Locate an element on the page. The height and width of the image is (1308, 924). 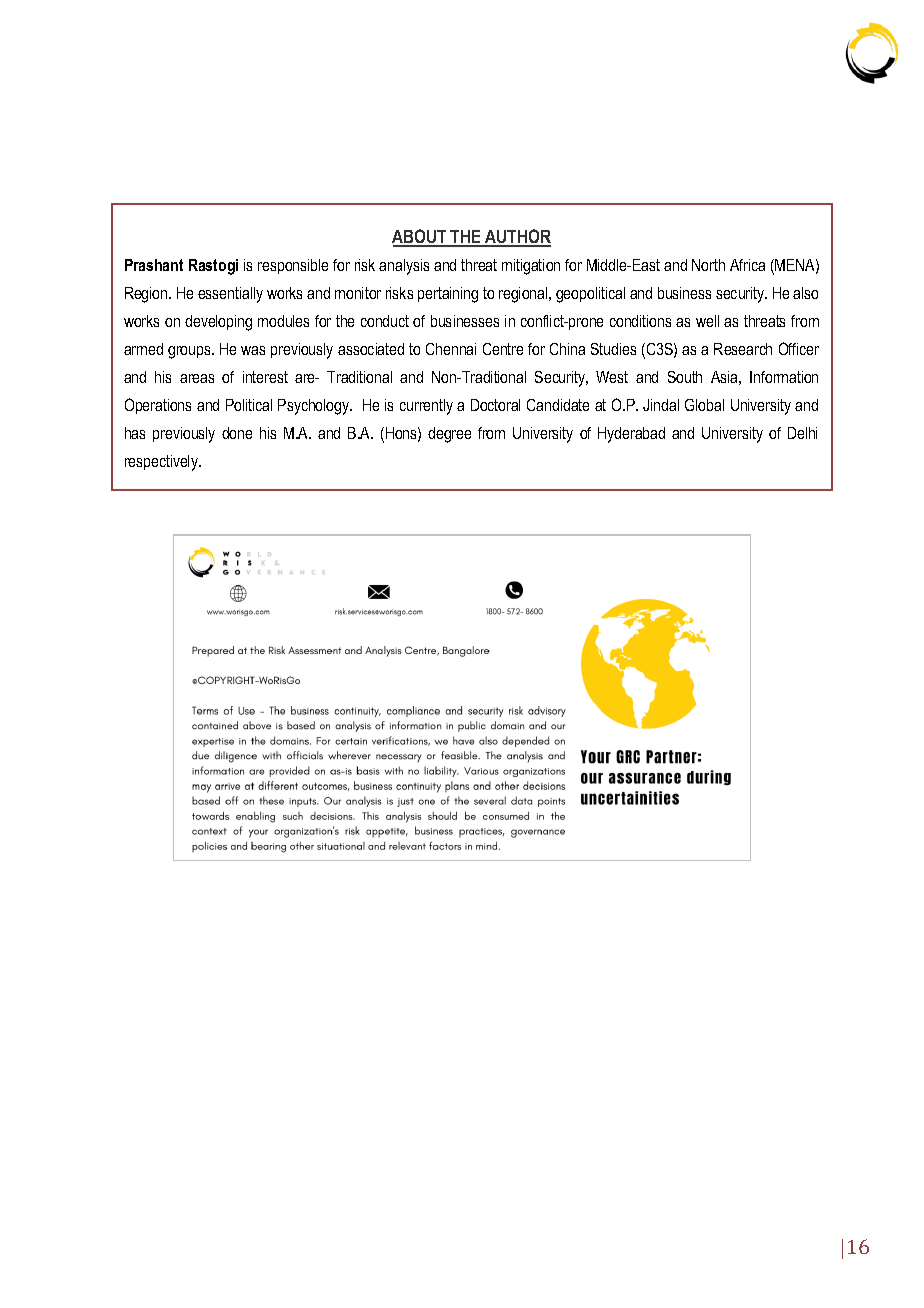
Research is located at coordinates (743, 349).
